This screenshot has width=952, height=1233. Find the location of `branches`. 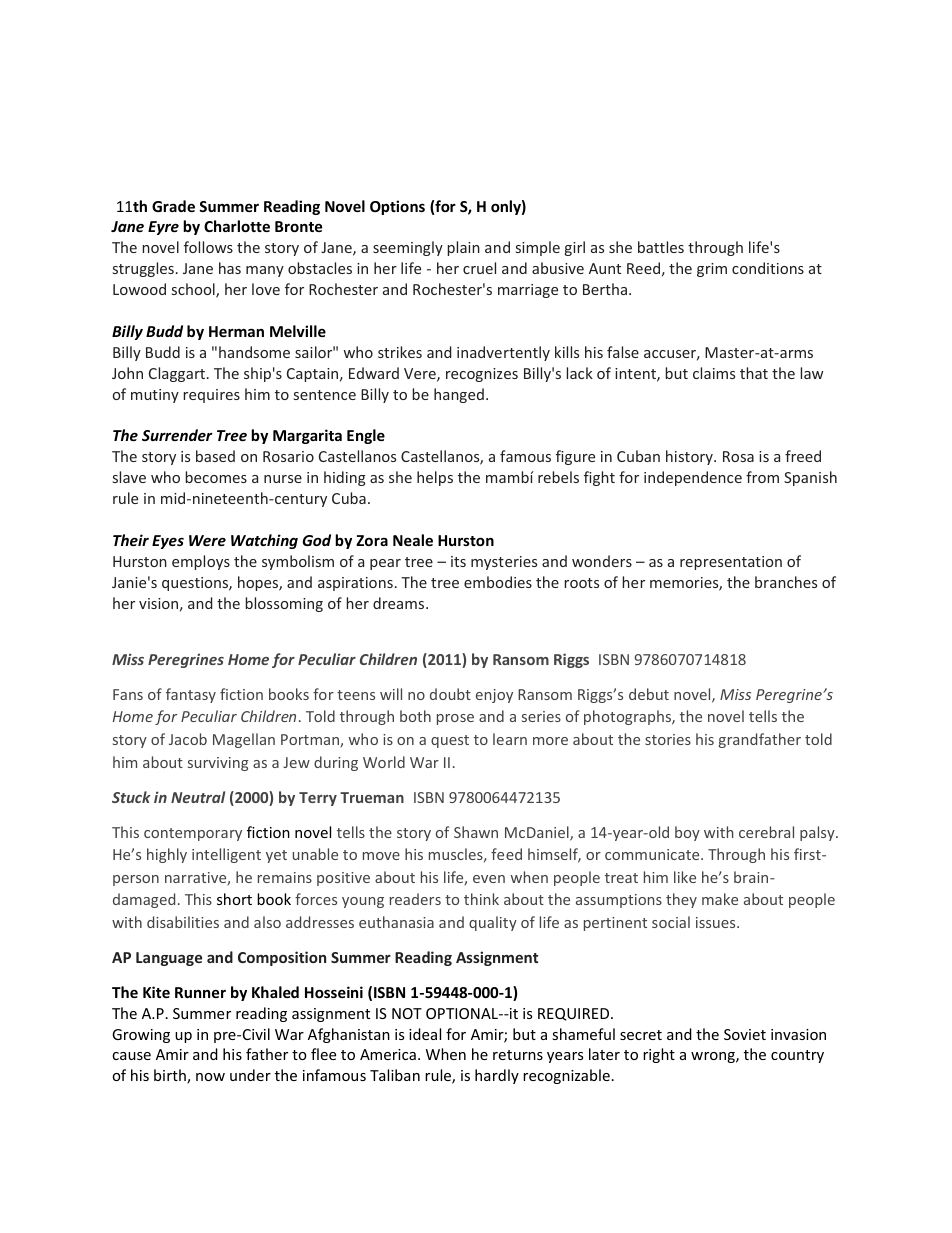

branches is located at coordinates (786, 582).
